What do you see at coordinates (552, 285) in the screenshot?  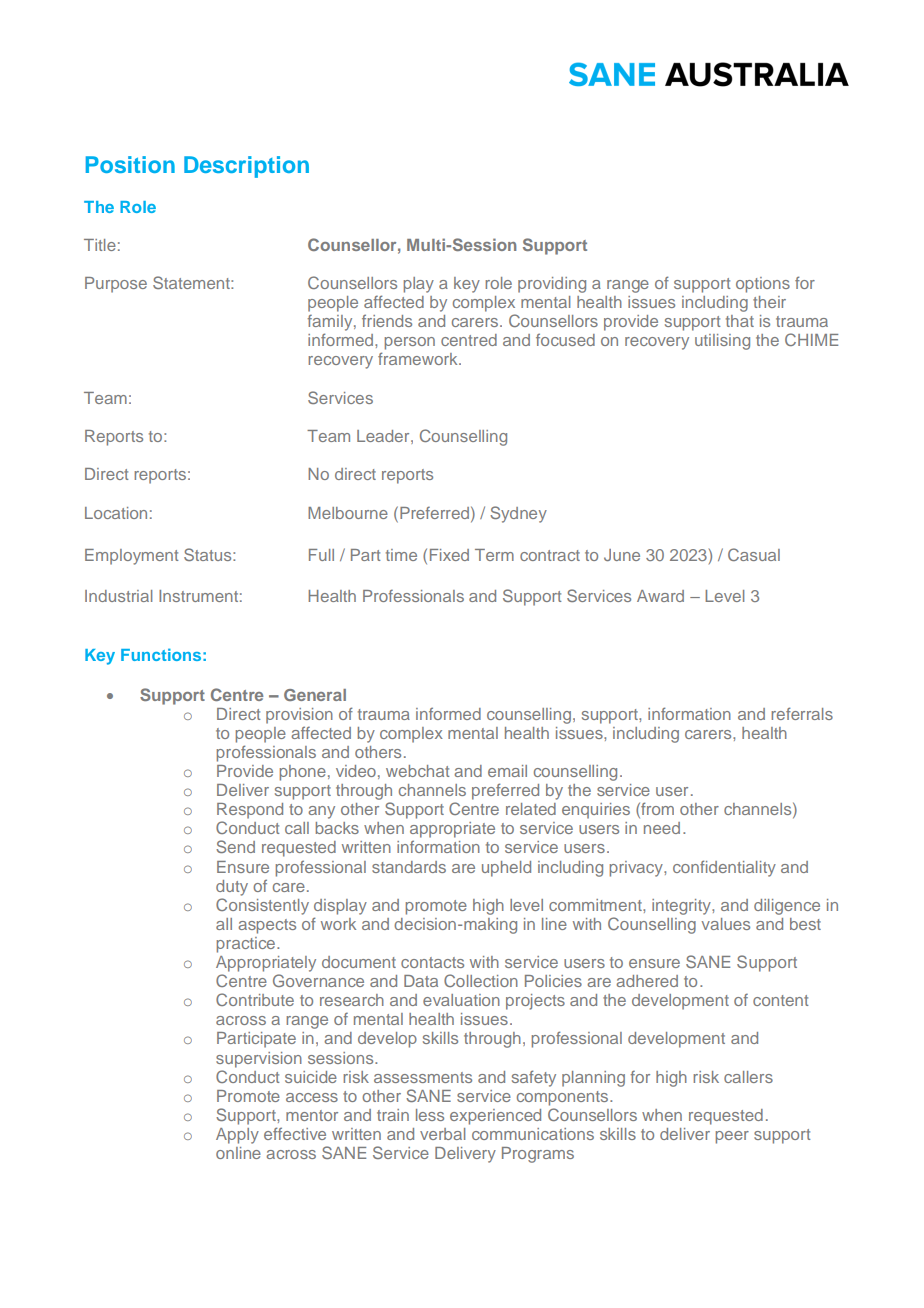 I see `providing` at bounding box center [552, 285].
